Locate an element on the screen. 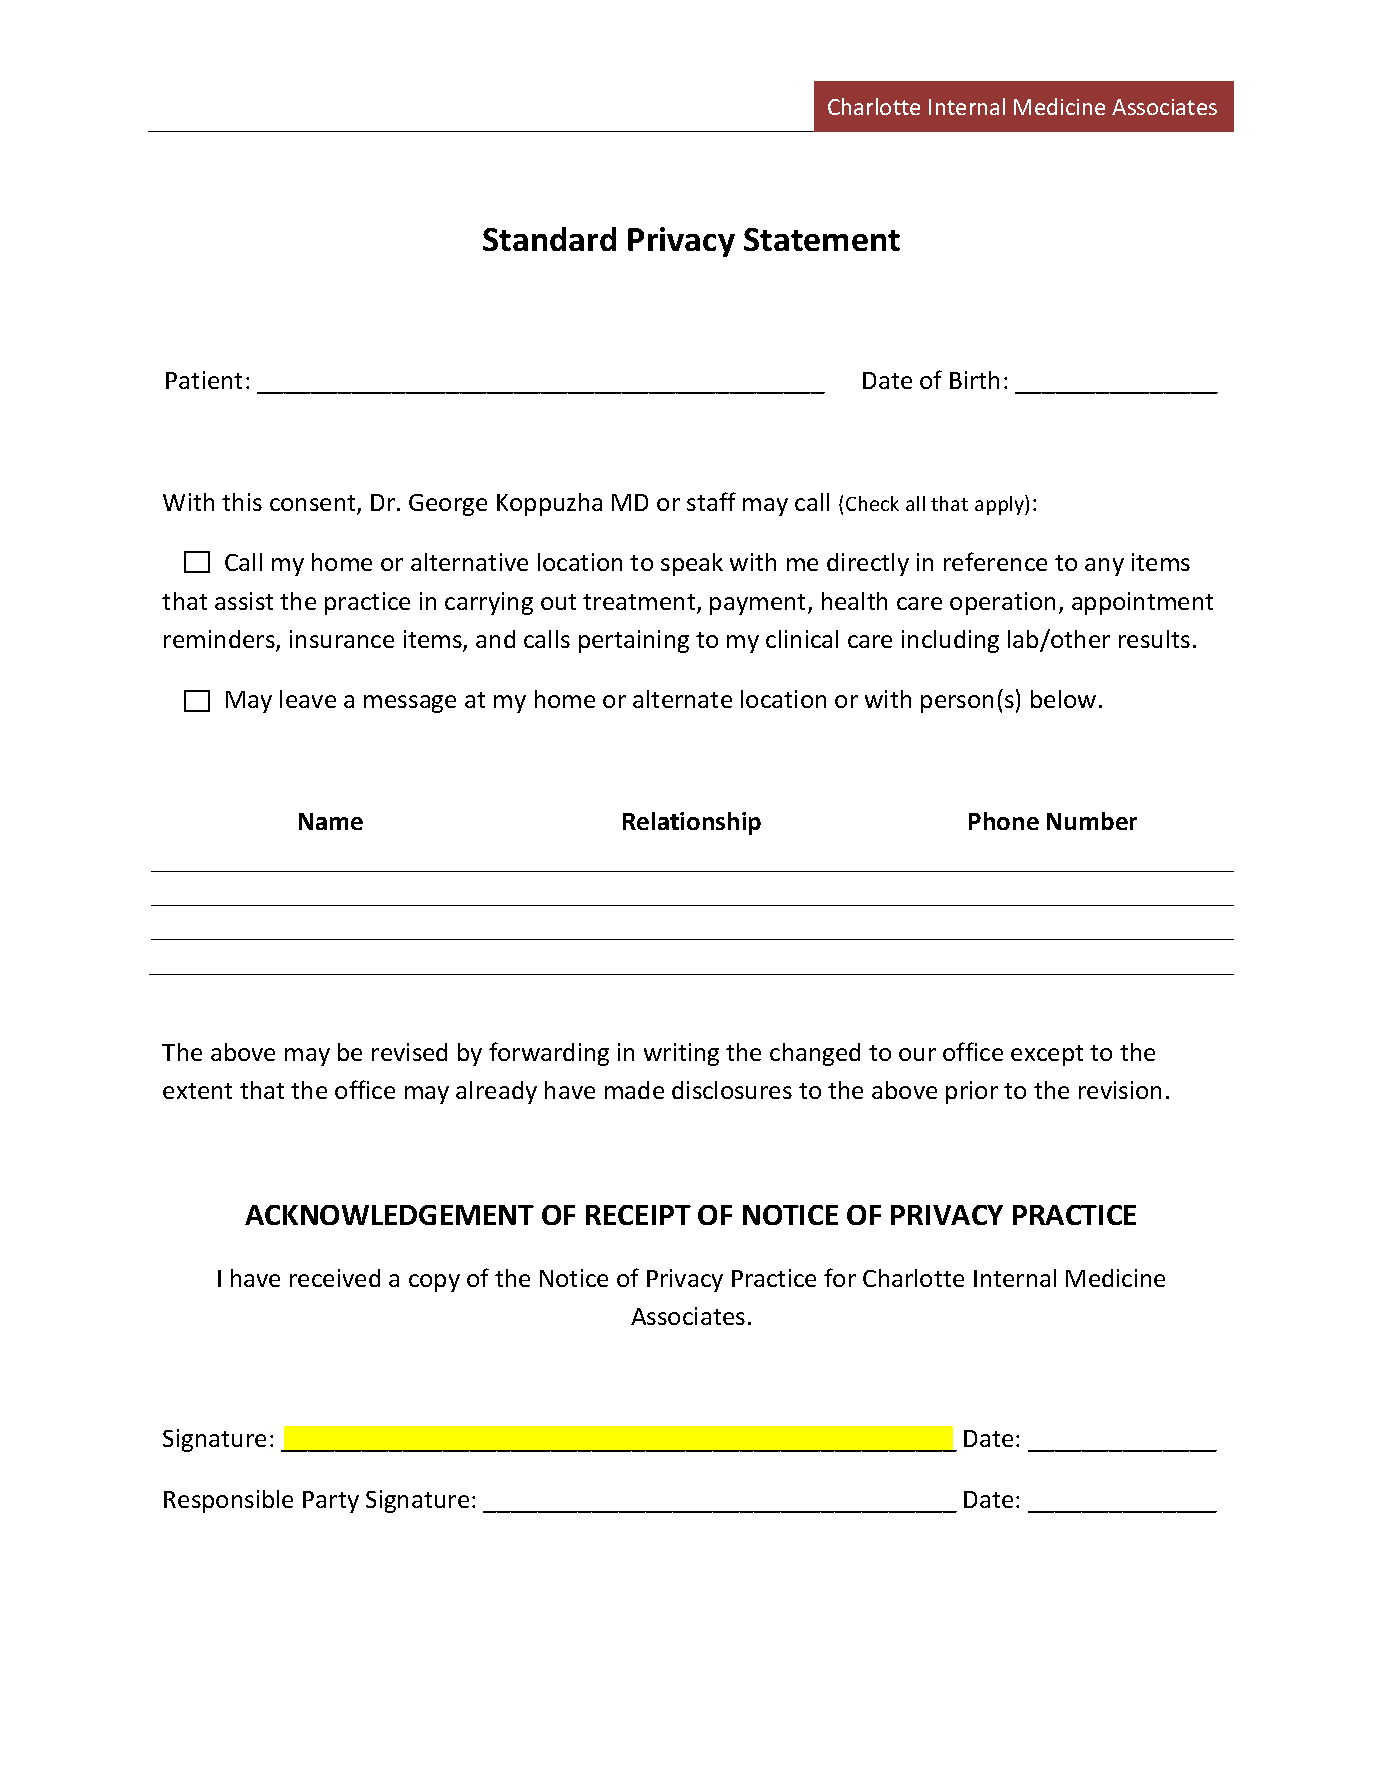  Relationship is located at coordinates (692, 823).
